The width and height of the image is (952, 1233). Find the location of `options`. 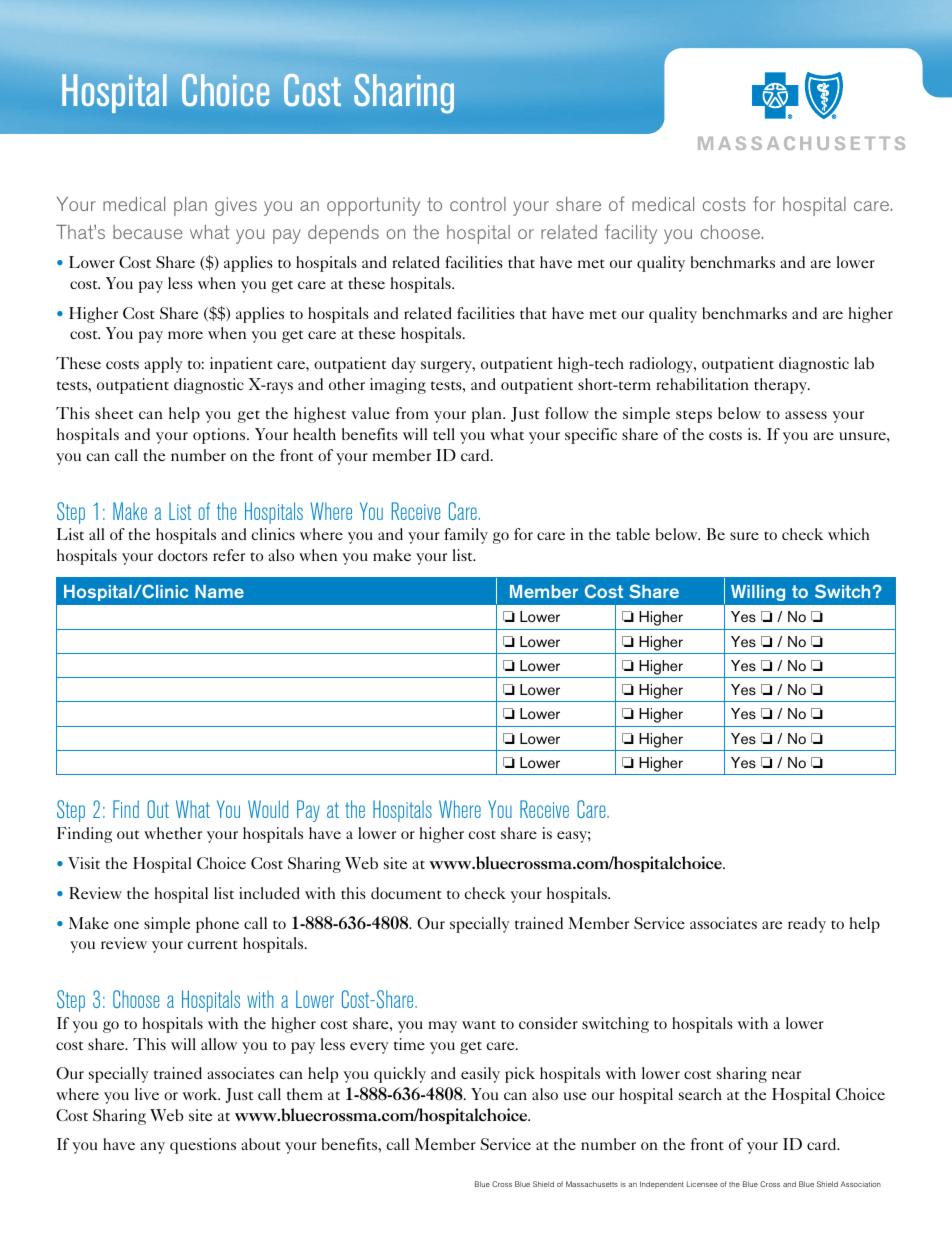

options is located at coordinates (220, 436).
